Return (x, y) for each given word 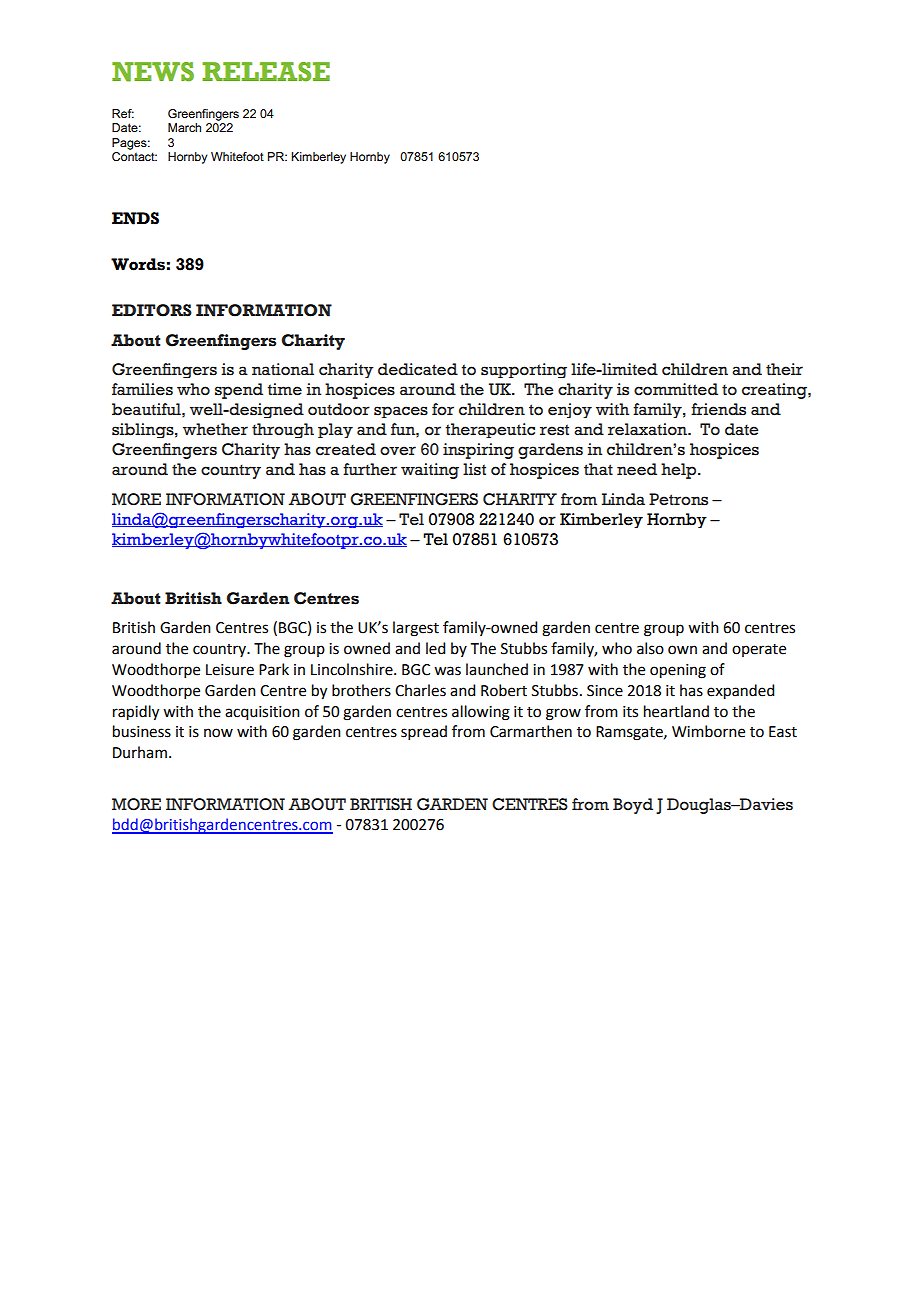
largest (416, 629)
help (680, 471)
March (184, 127)
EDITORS (152, 310)
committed (676, 389)
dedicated (418, 369)
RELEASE (266, 72)
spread (424, 732)
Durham (140, 752)
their (784, 369)
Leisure (230, 670)
